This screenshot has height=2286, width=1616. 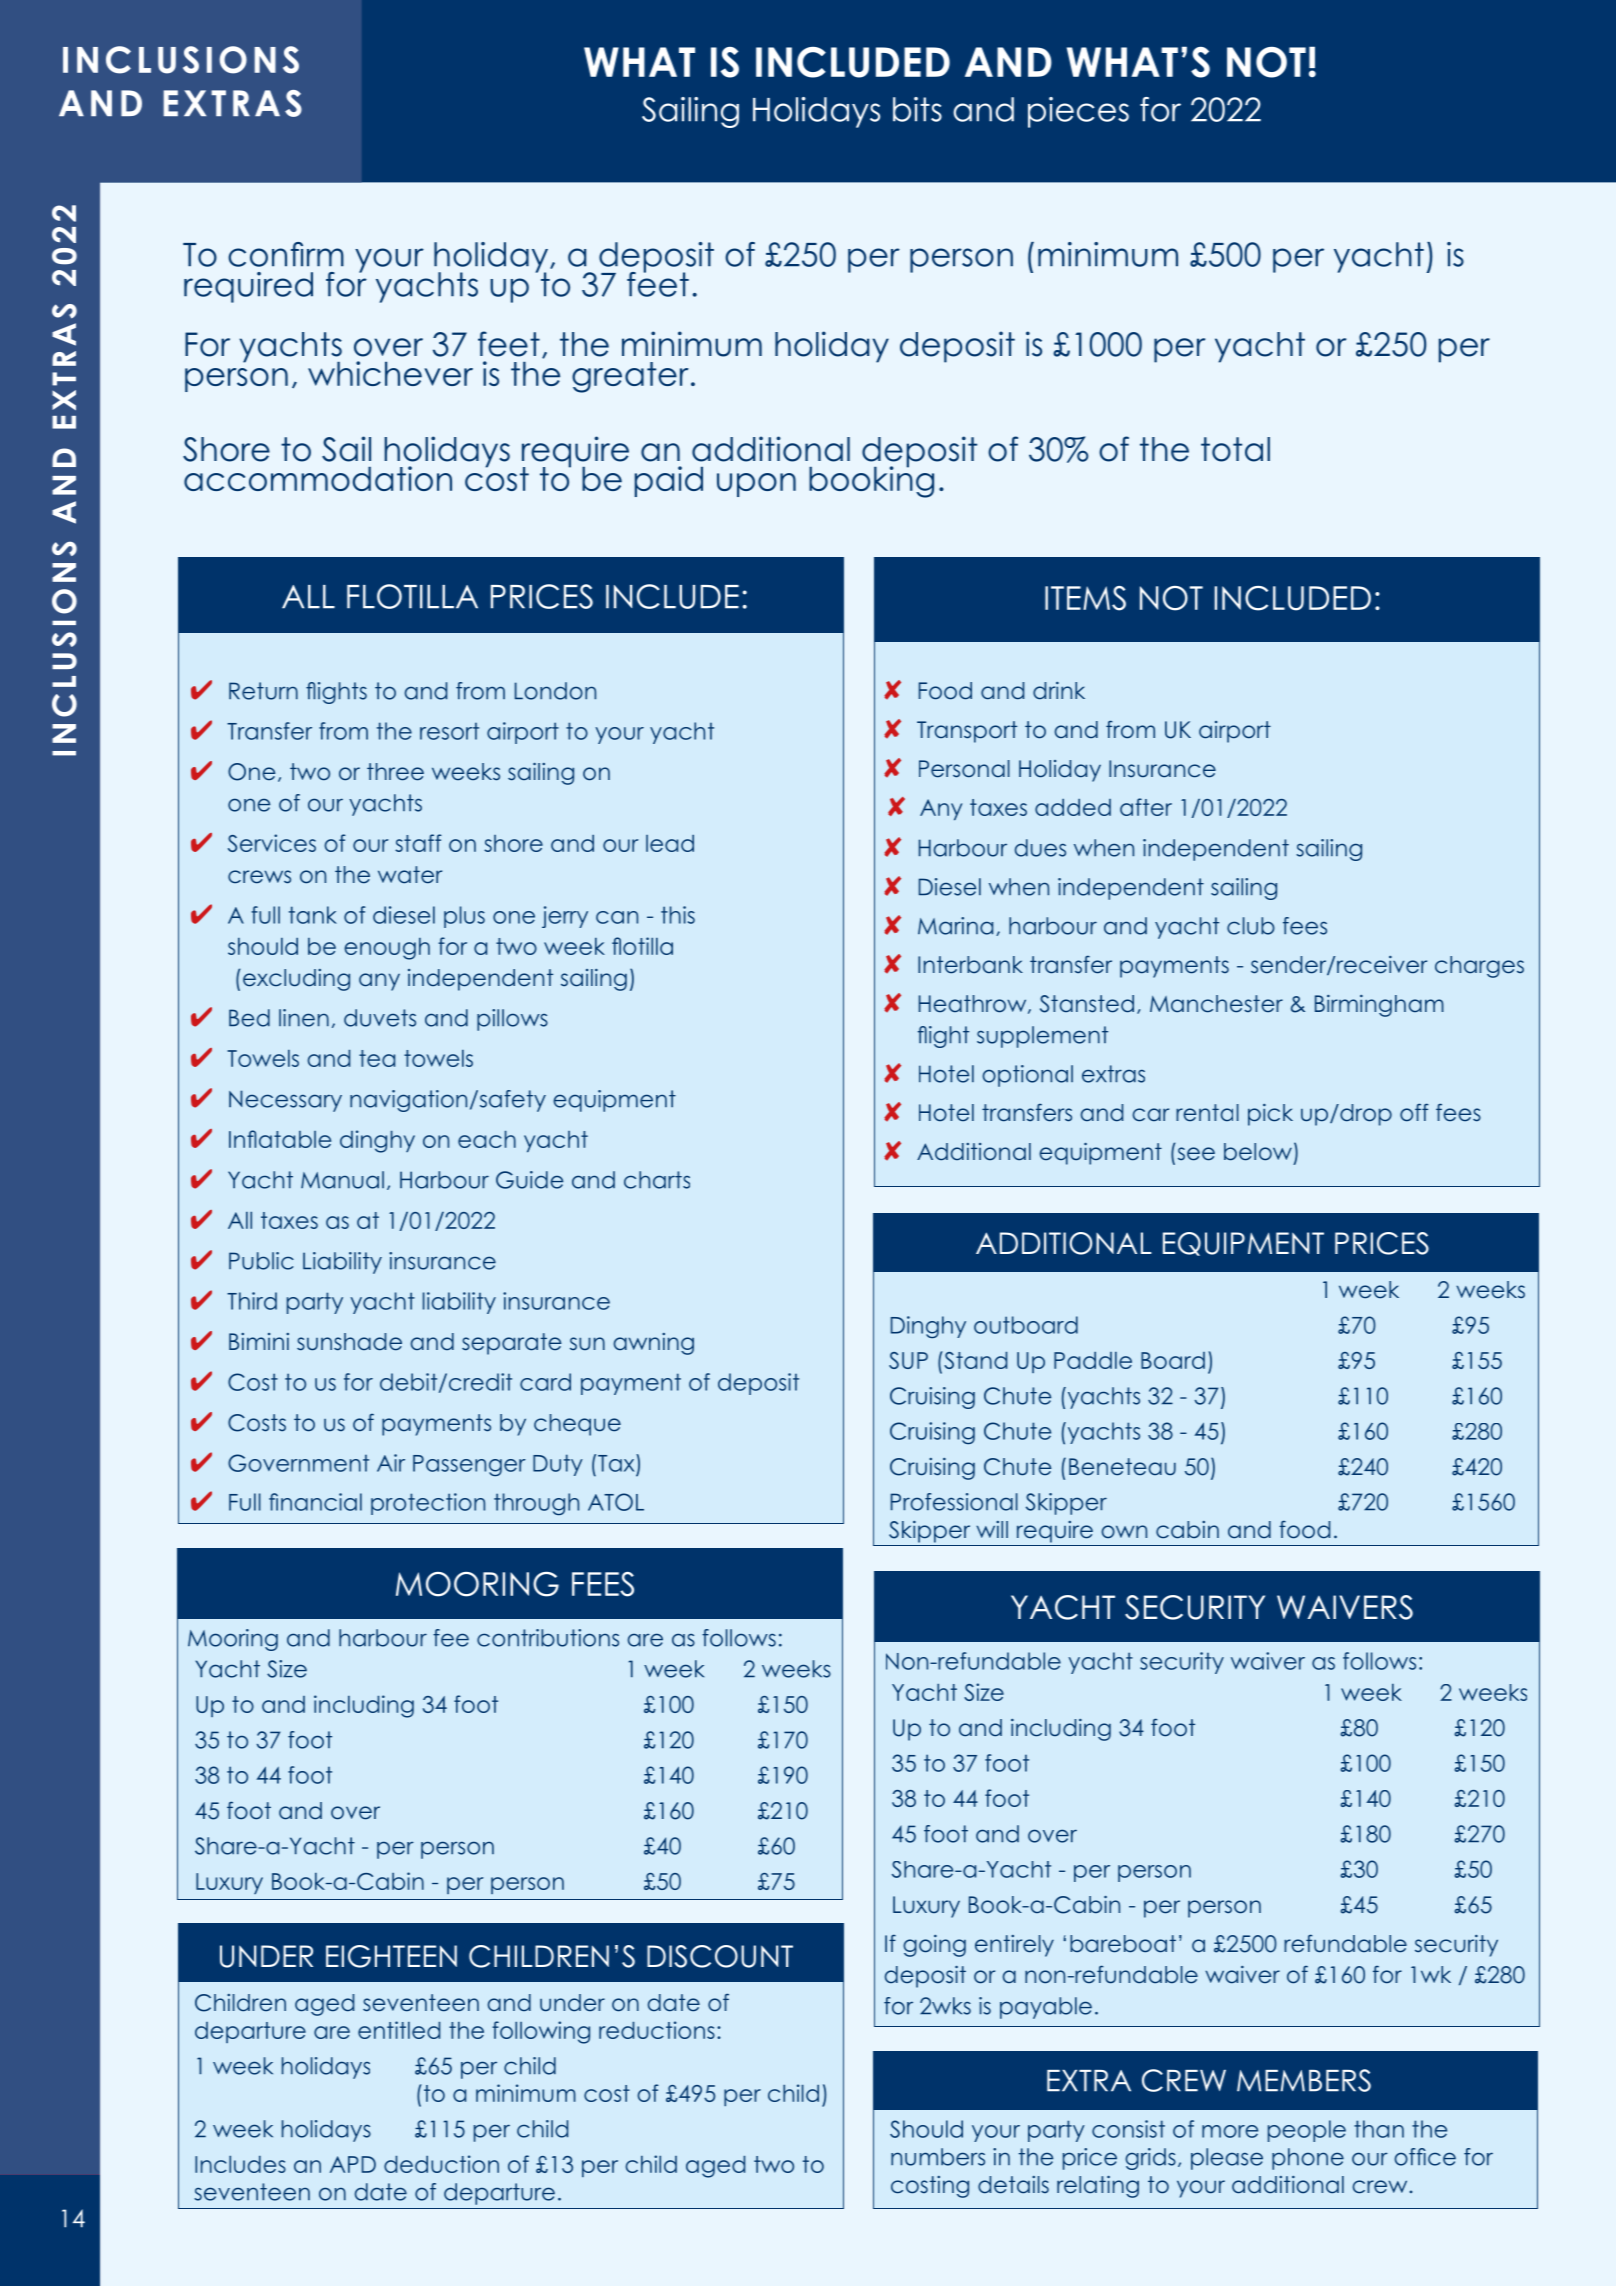 I want to click on Professional, so click(x=954, y=1502).
